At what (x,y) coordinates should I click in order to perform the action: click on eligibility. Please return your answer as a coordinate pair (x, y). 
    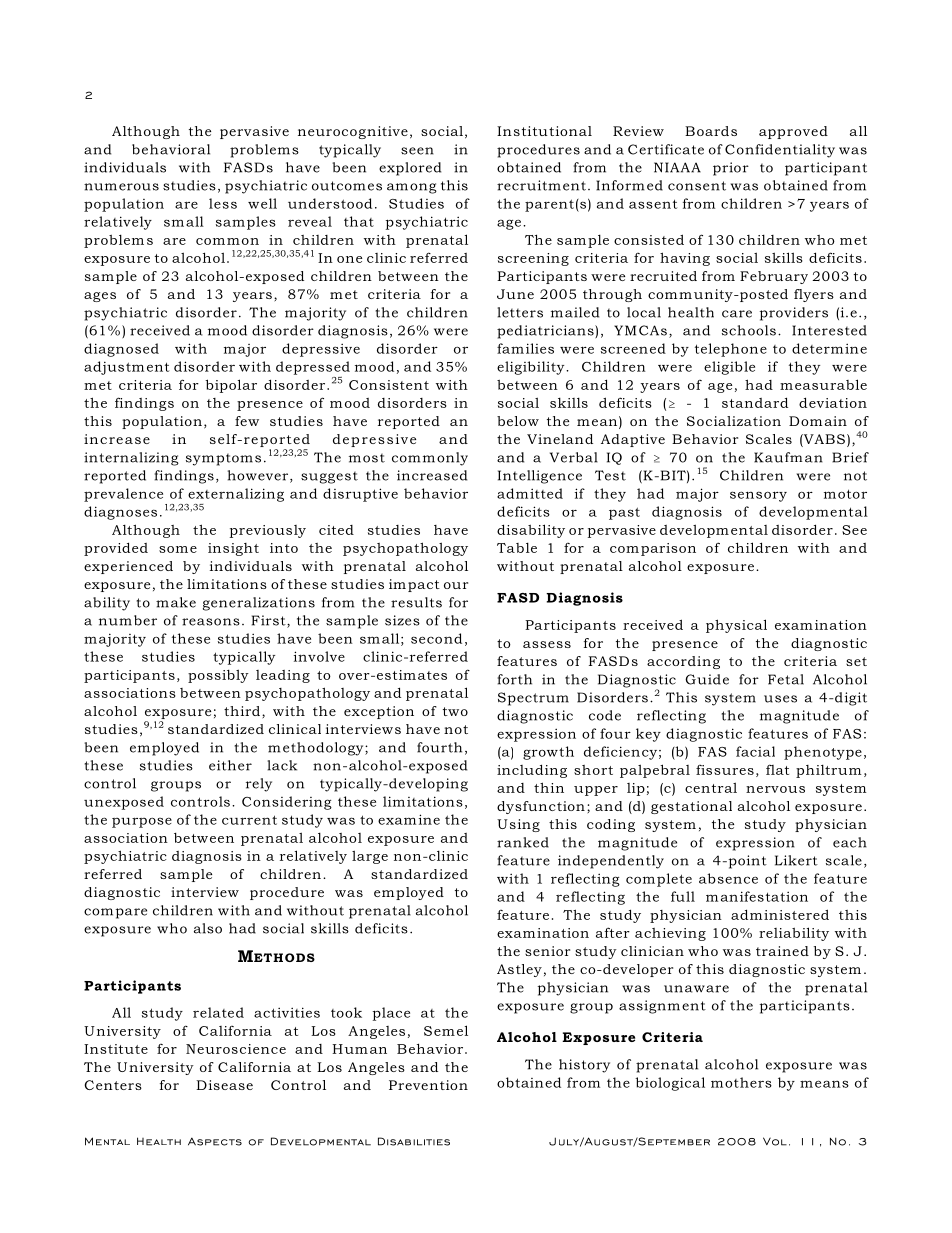
    Looking at the image, I should click on (532, 368).
